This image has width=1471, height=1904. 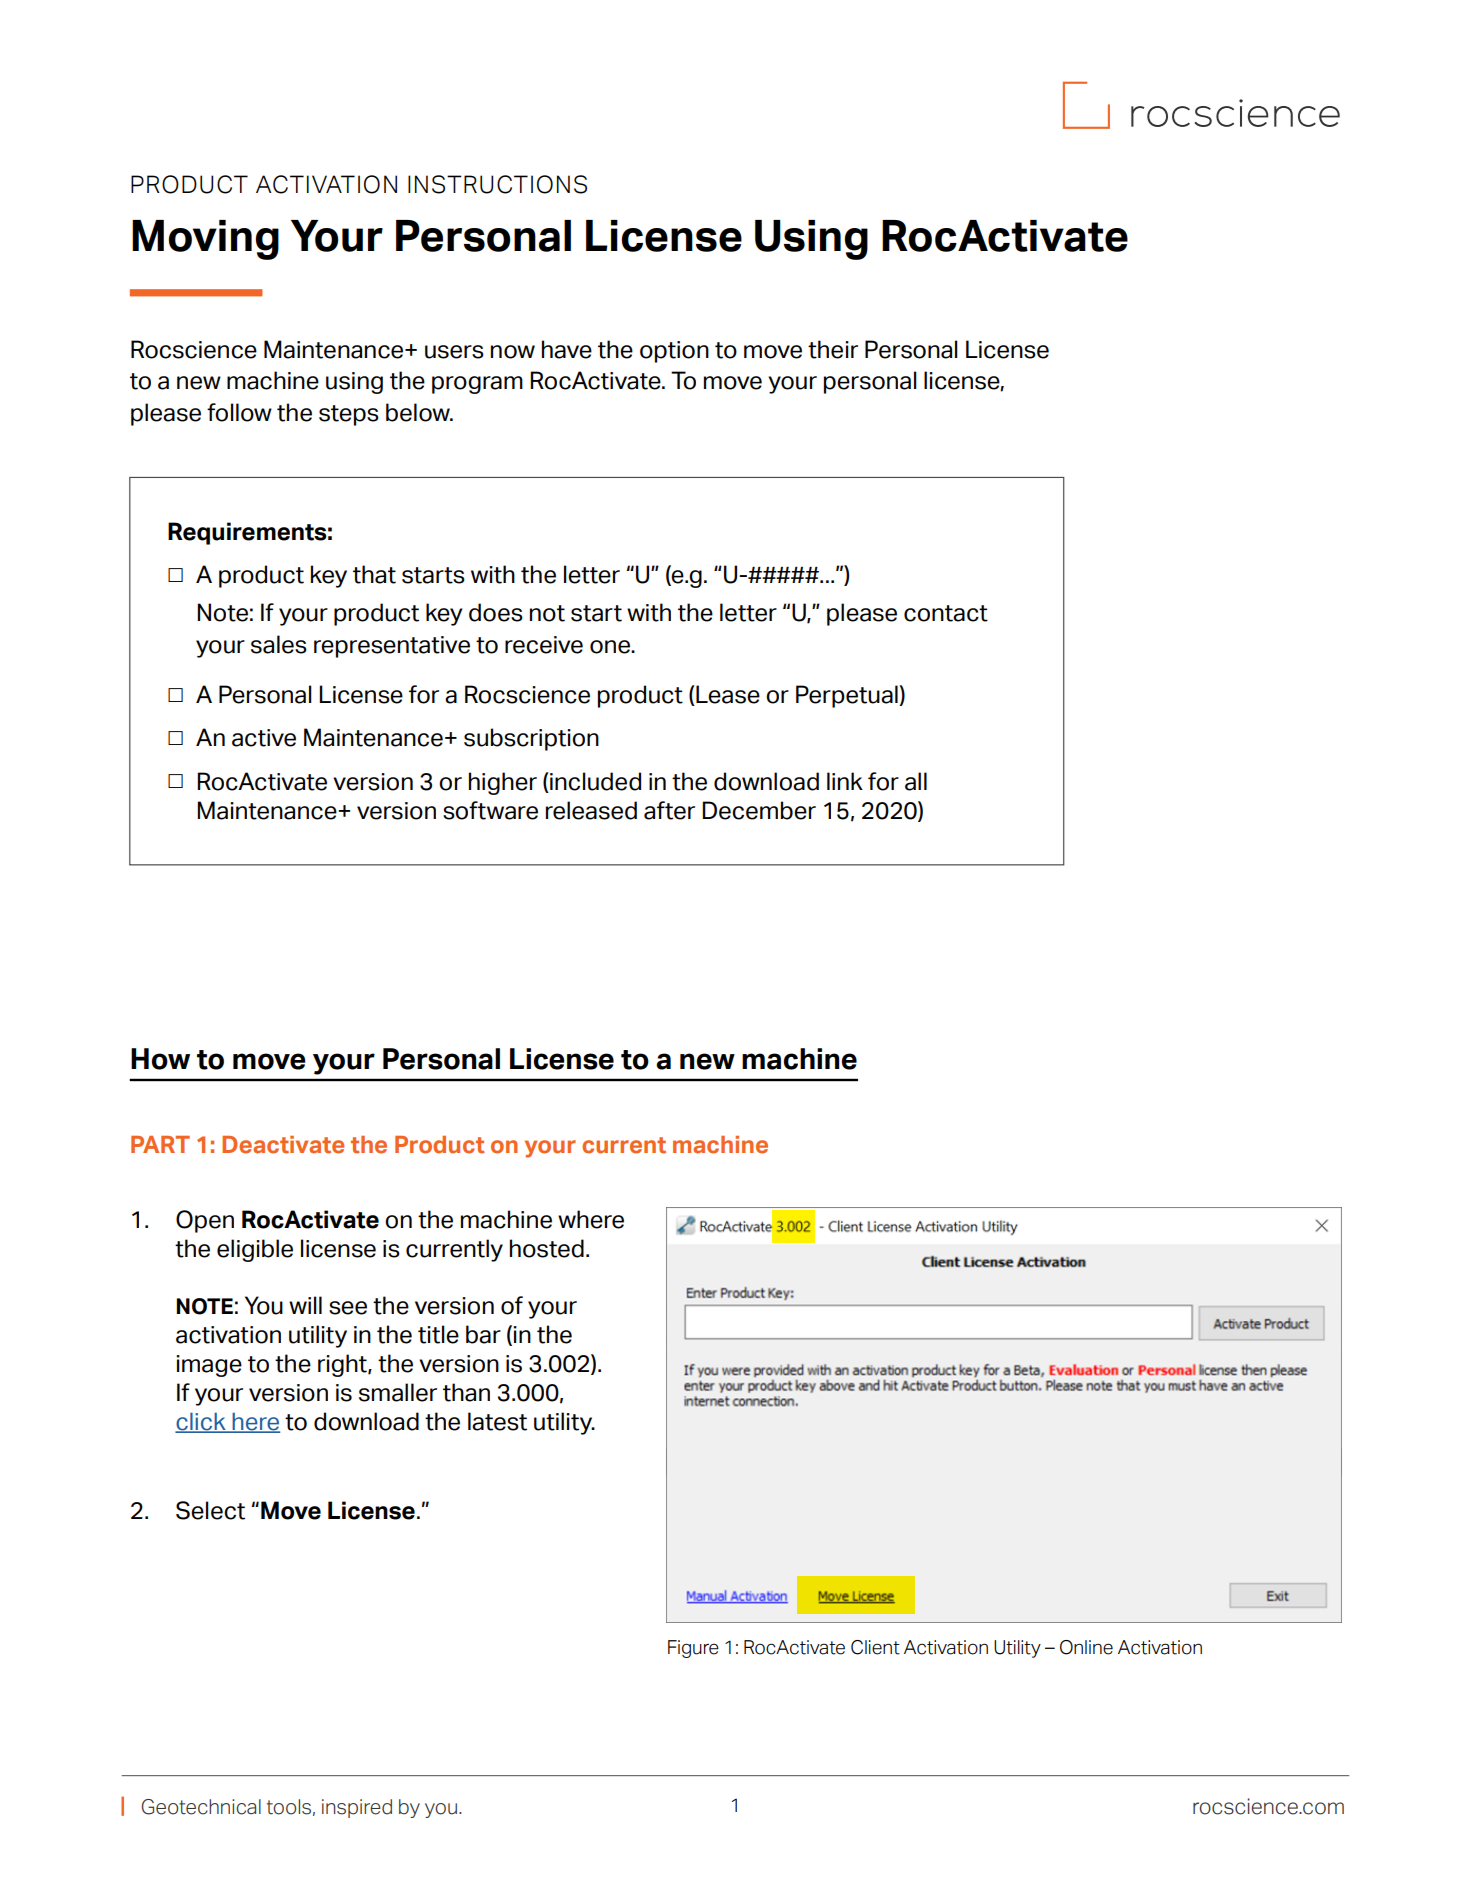 I want to click on image, so click(x=209, y=1366).
